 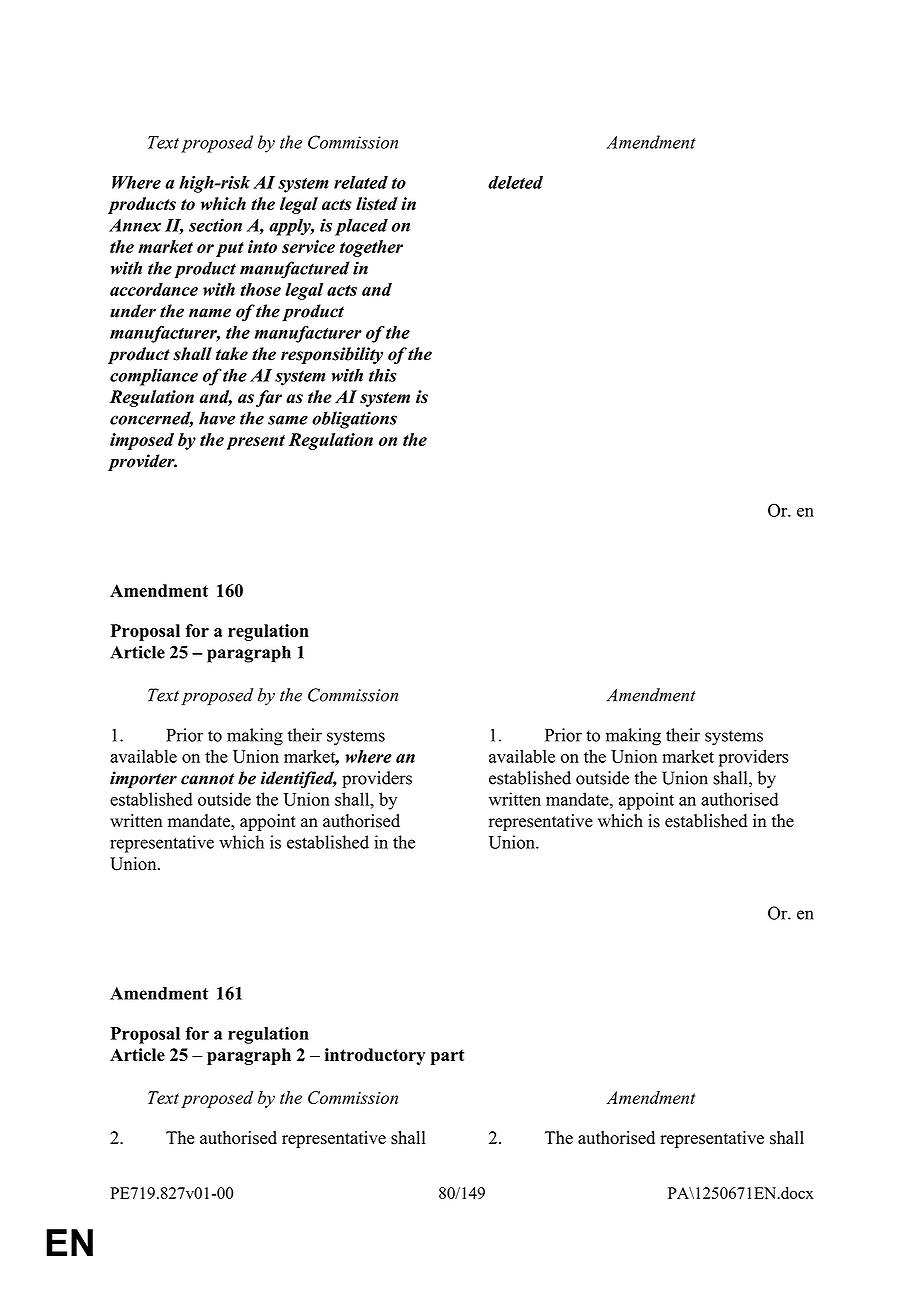 I want to click on service, so click(x=308, y=246).
